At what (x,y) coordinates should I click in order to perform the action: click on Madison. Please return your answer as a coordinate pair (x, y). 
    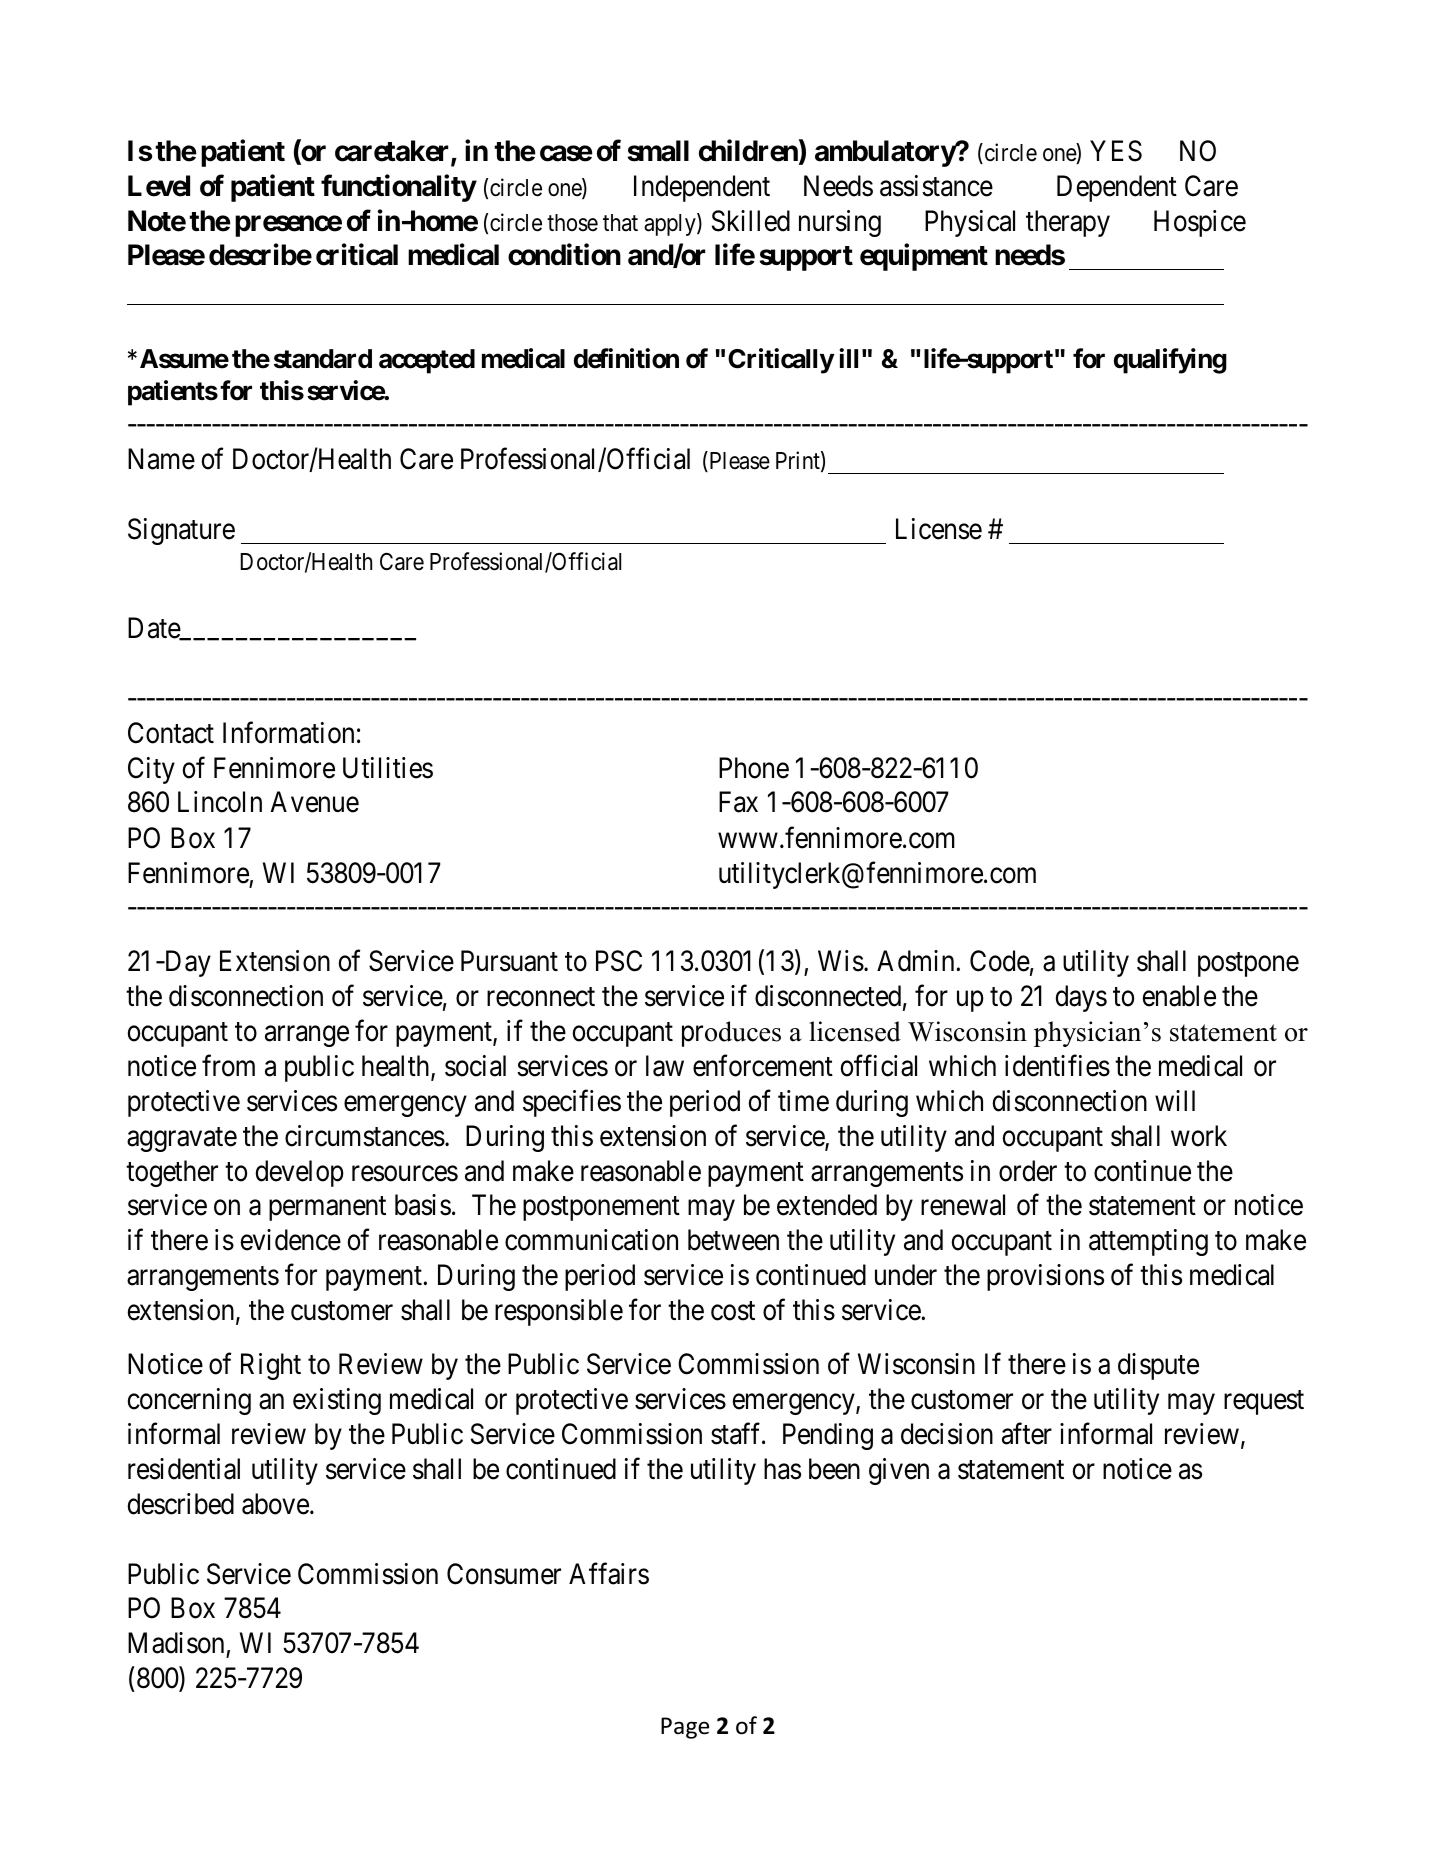
    Looking at the image, I should click on (177, 1644).
